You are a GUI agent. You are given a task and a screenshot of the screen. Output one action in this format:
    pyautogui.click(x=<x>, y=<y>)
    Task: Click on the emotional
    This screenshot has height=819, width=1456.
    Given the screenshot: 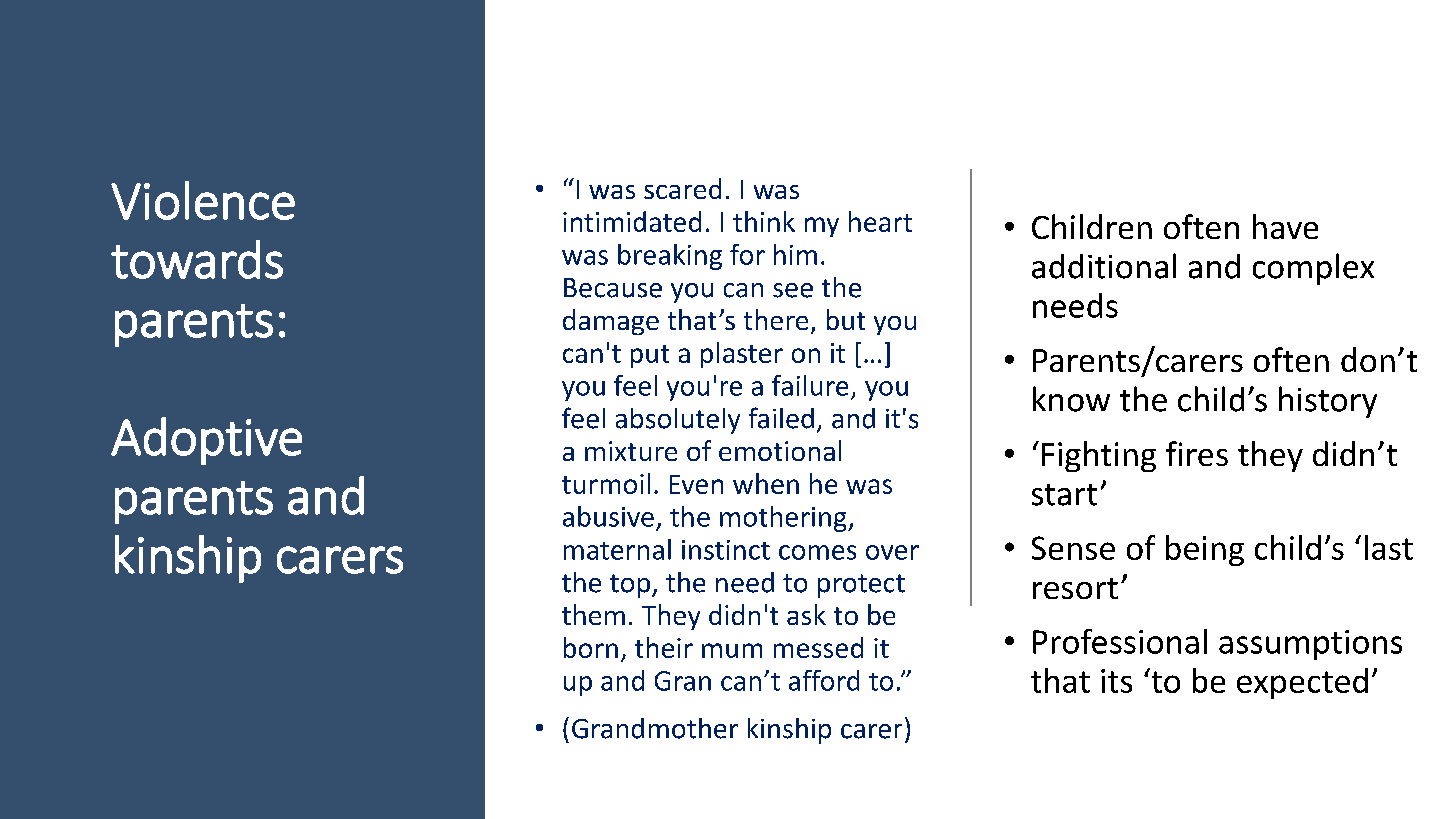 What is the action you would take?
    pyautogui.click(x=780, y=450)
